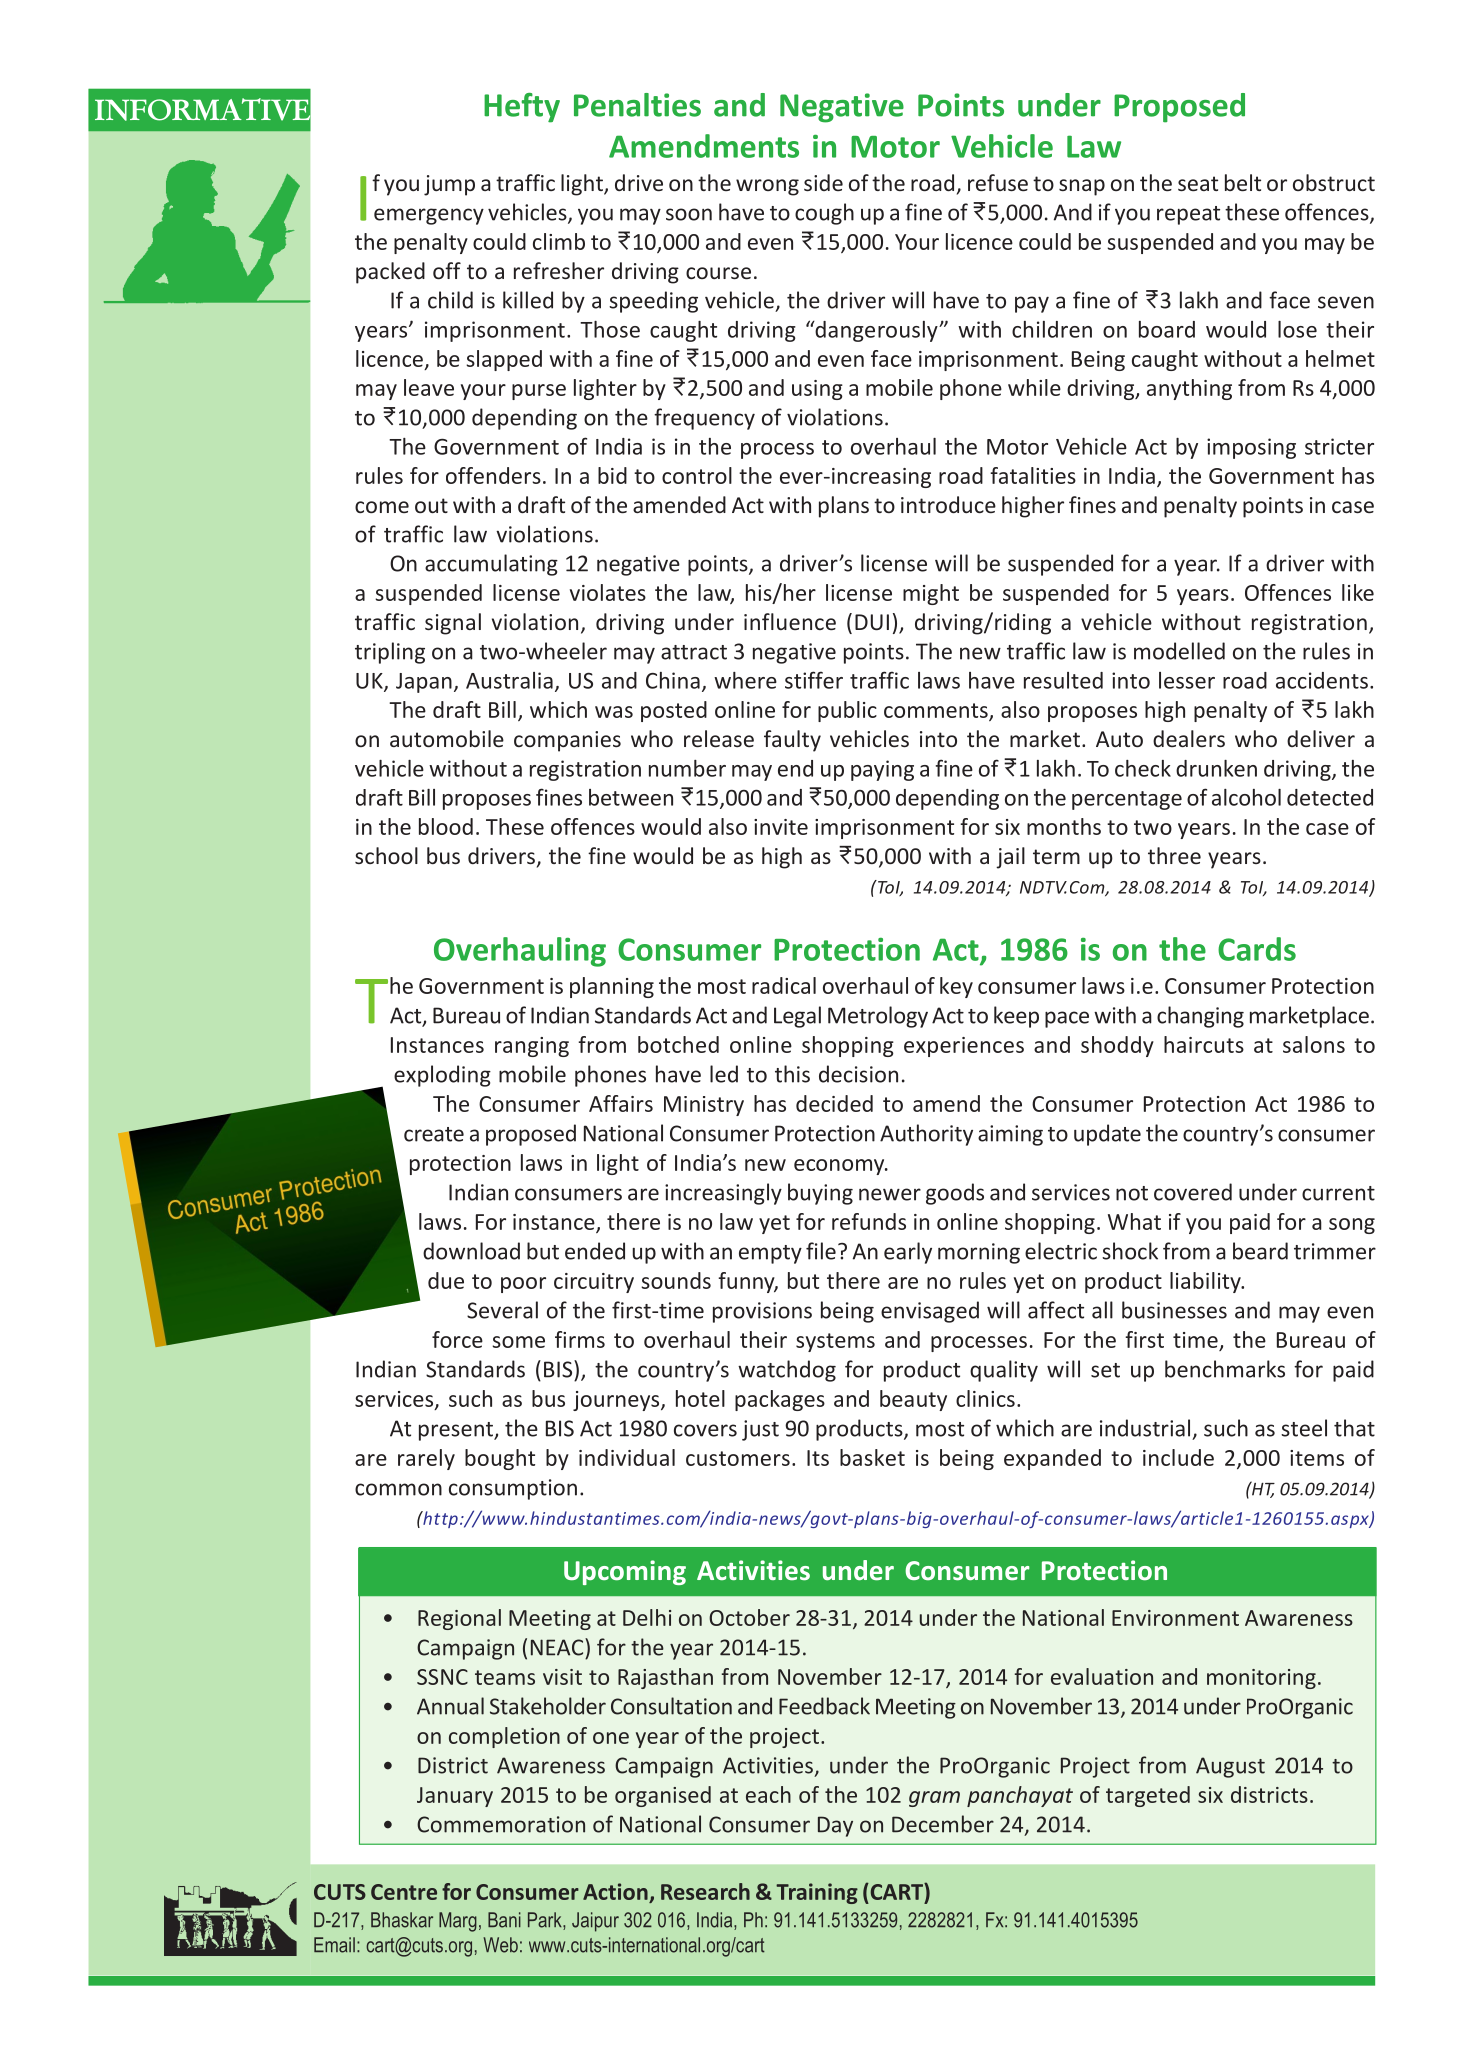 This page has width=1463, height=2070. Describe the element at coordinates (449, 185) in the page. I see `jump` at that location.
